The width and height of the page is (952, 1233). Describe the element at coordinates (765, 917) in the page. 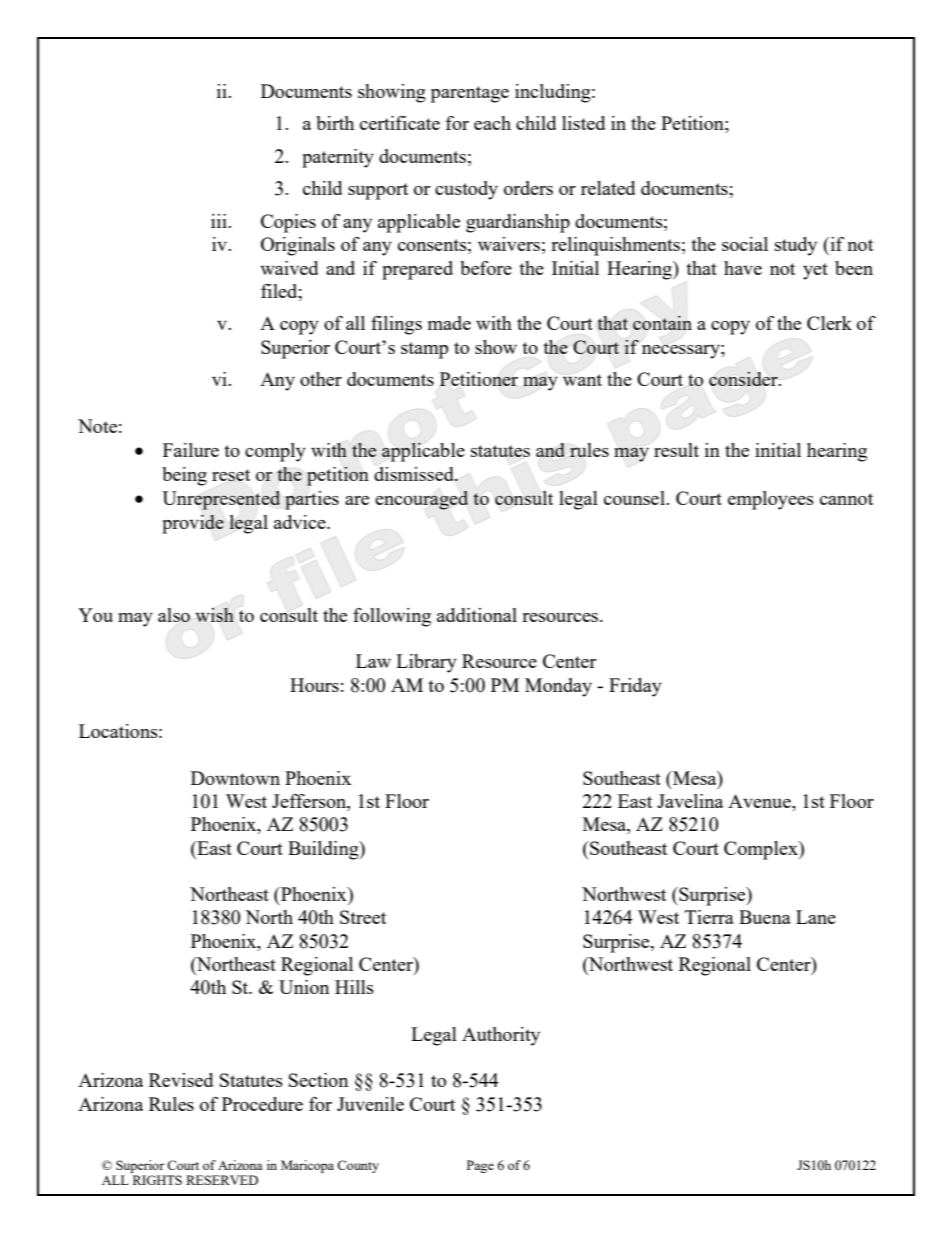

I see `Buena` at that location.
